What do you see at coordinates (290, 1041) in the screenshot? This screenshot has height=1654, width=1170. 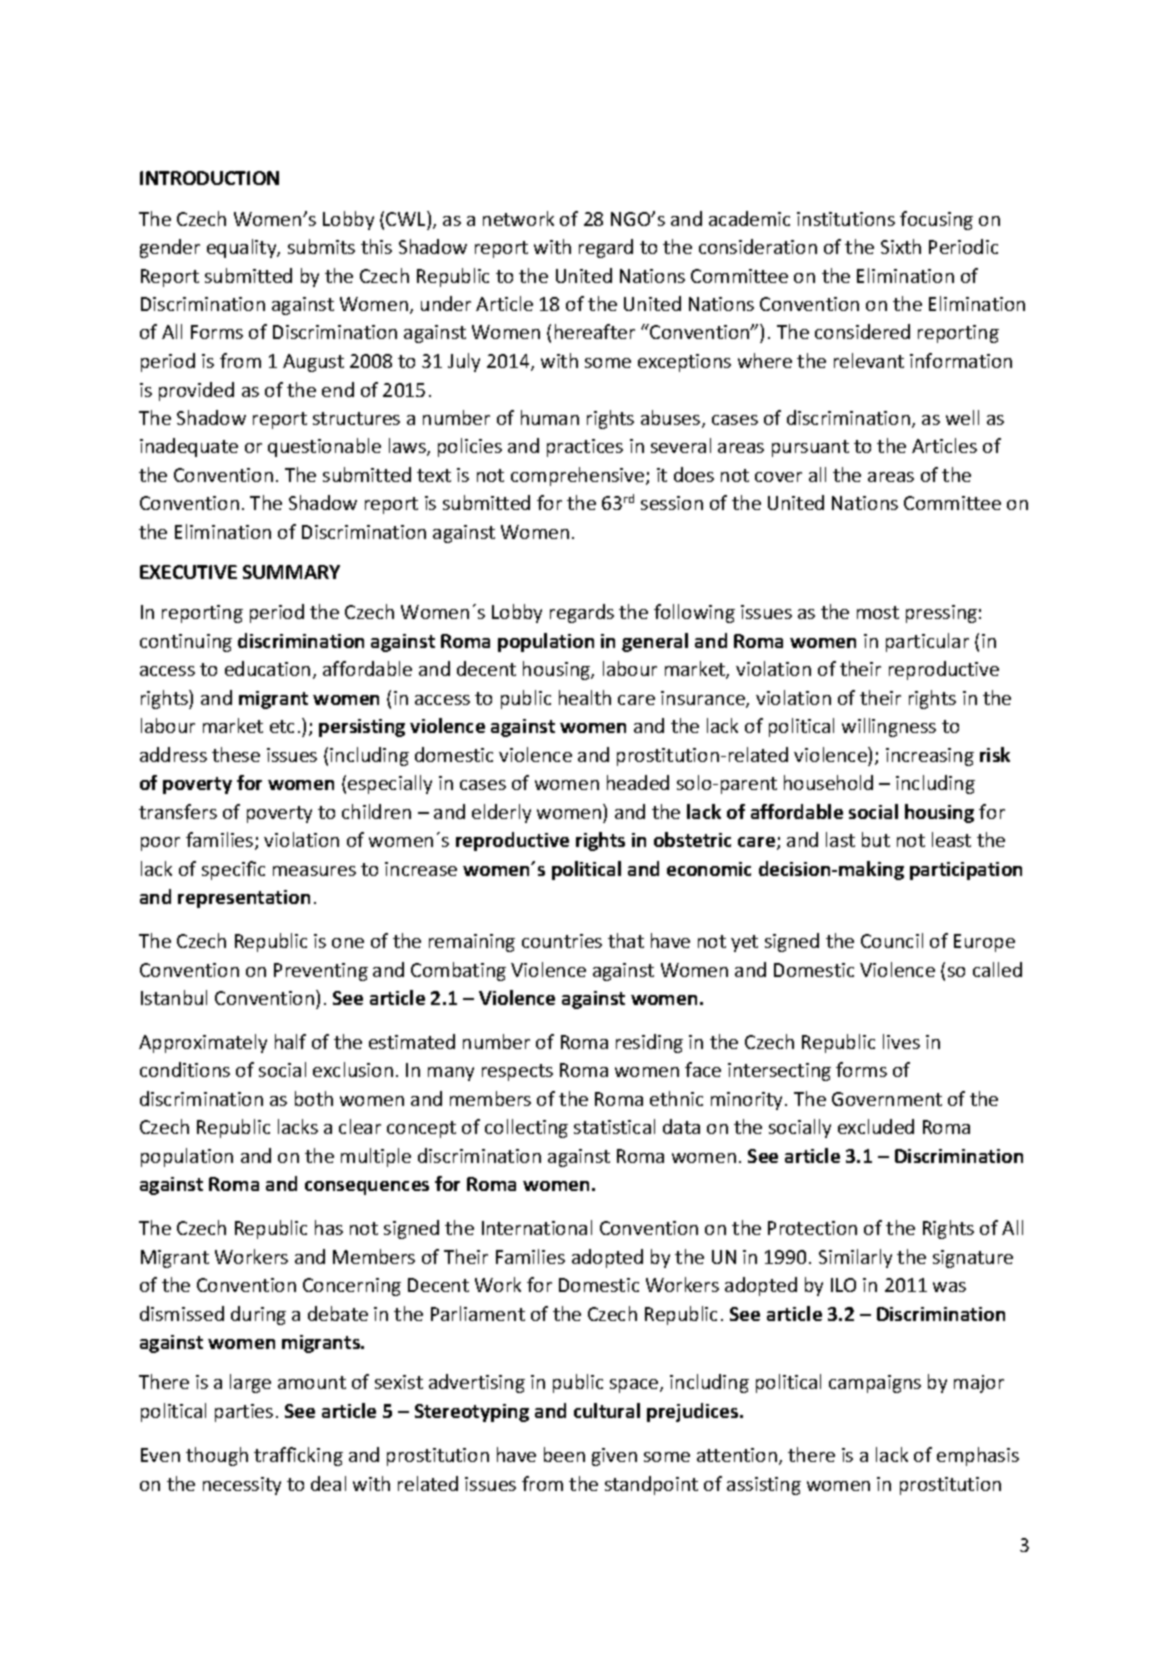 I see `half` at bounding box center [290, 1041].
